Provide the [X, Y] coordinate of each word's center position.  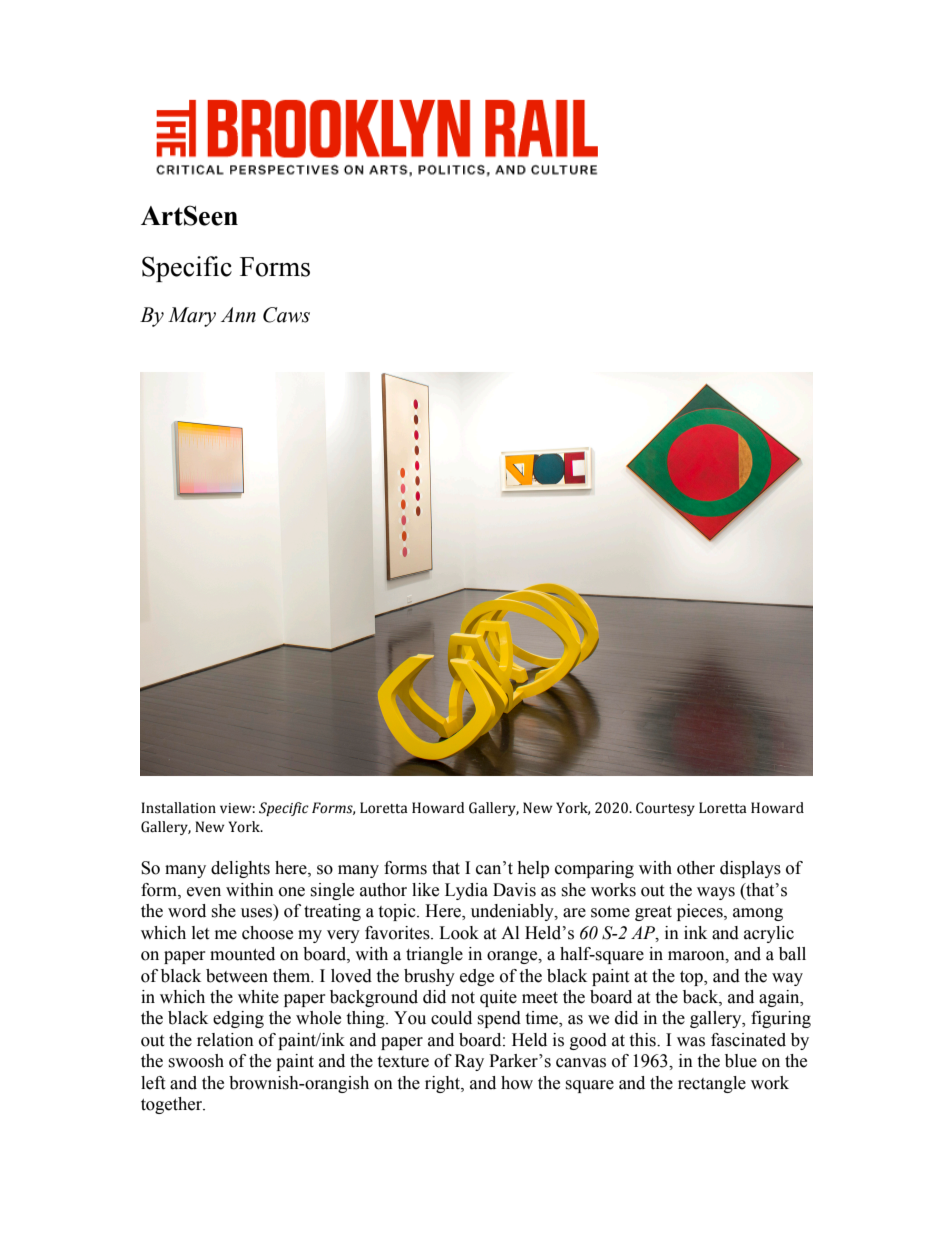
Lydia [466, 891]
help [533, 869]
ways [716, 893]
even [204, 892]
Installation [178, 808]
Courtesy [665, 809]
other [696, 868]
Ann [238, 315]
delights [240, 869]
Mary [192, 317]
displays [750, 869]
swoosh [196, 1061]
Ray [469, 1062]
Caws [286, 315]
